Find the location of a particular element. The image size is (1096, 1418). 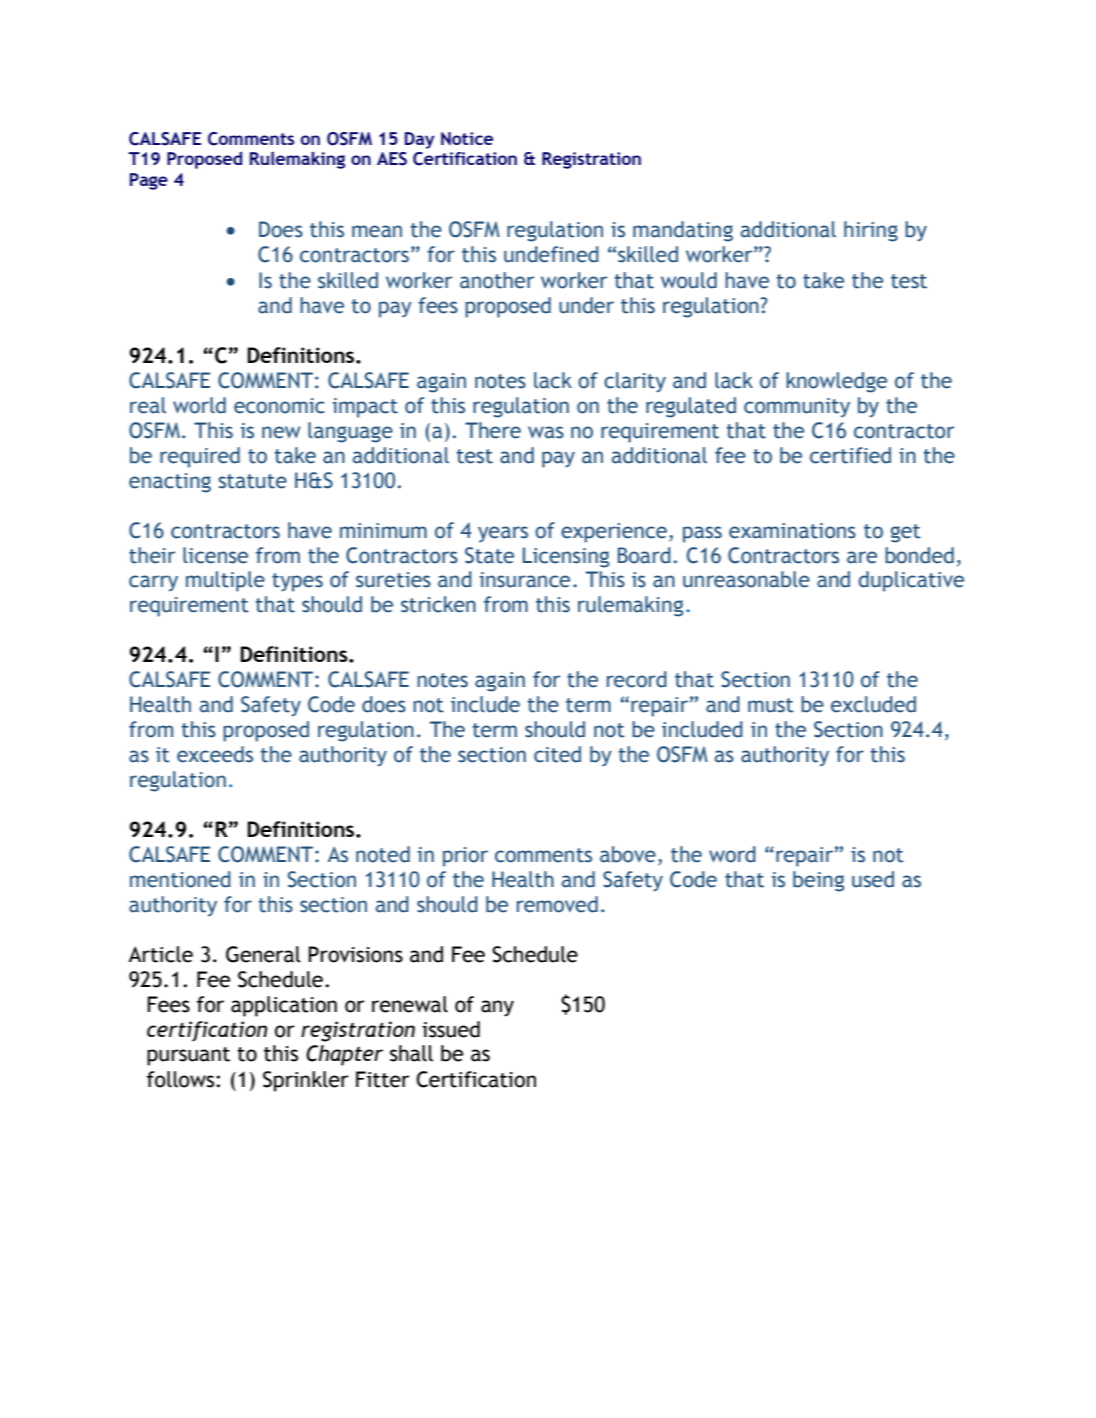

pursuant is located at coordinates (188, 1056).
